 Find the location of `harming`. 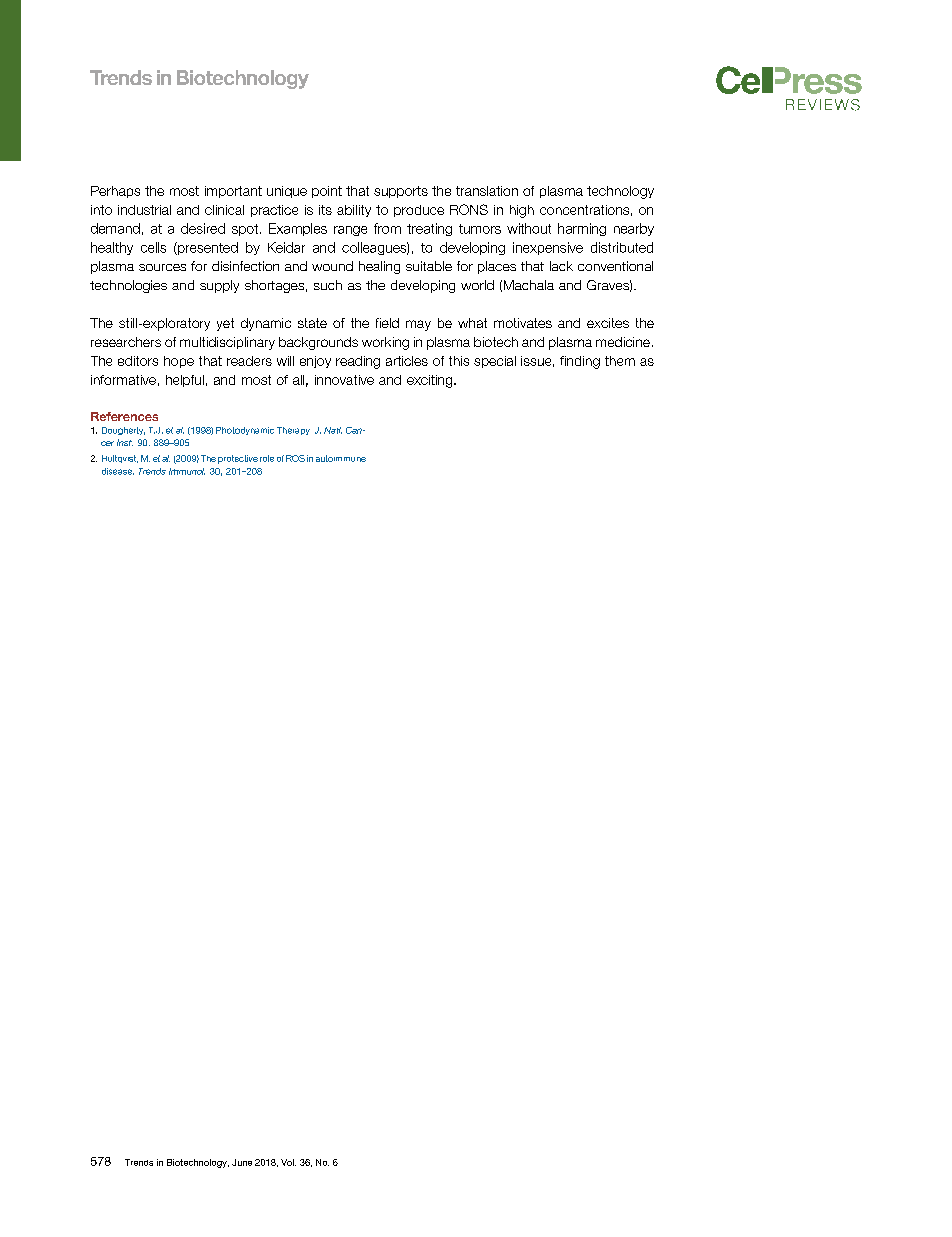

harming is located at coordinates (582, 229).
